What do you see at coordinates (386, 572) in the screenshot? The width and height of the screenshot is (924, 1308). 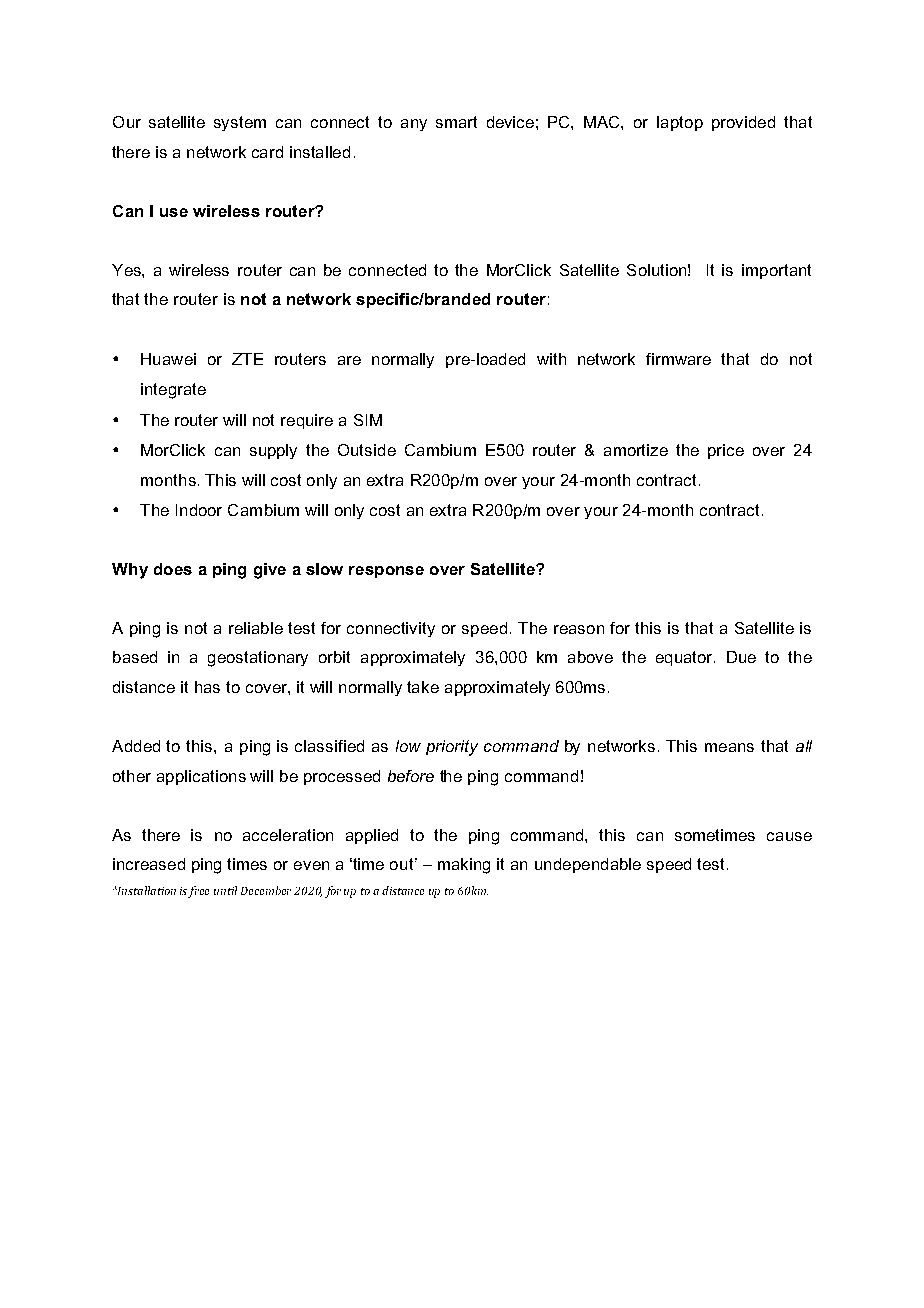 I see `response` at bounding box center [386, 572].
